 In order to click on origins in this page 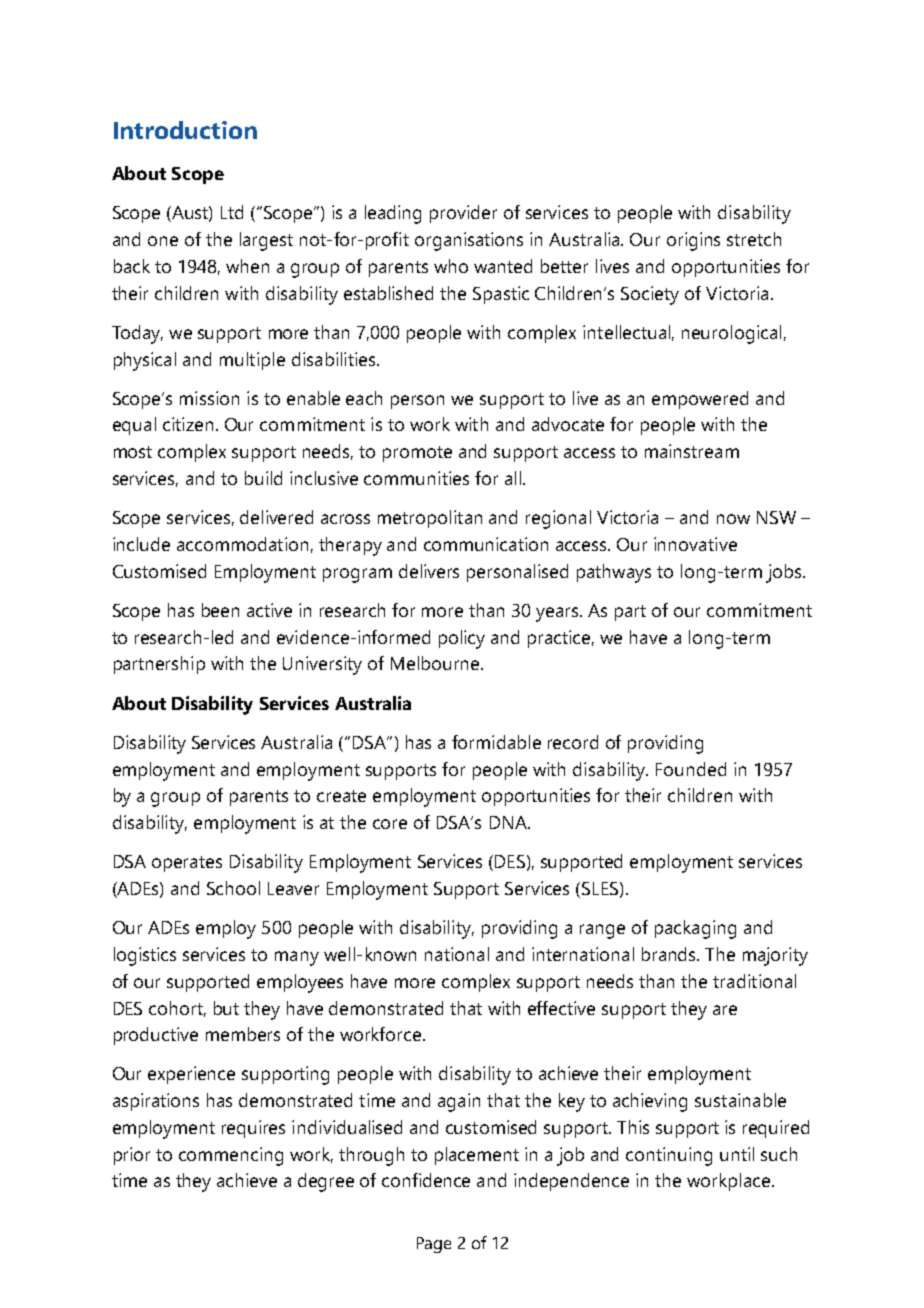, I will do `click(693, 241)`.
